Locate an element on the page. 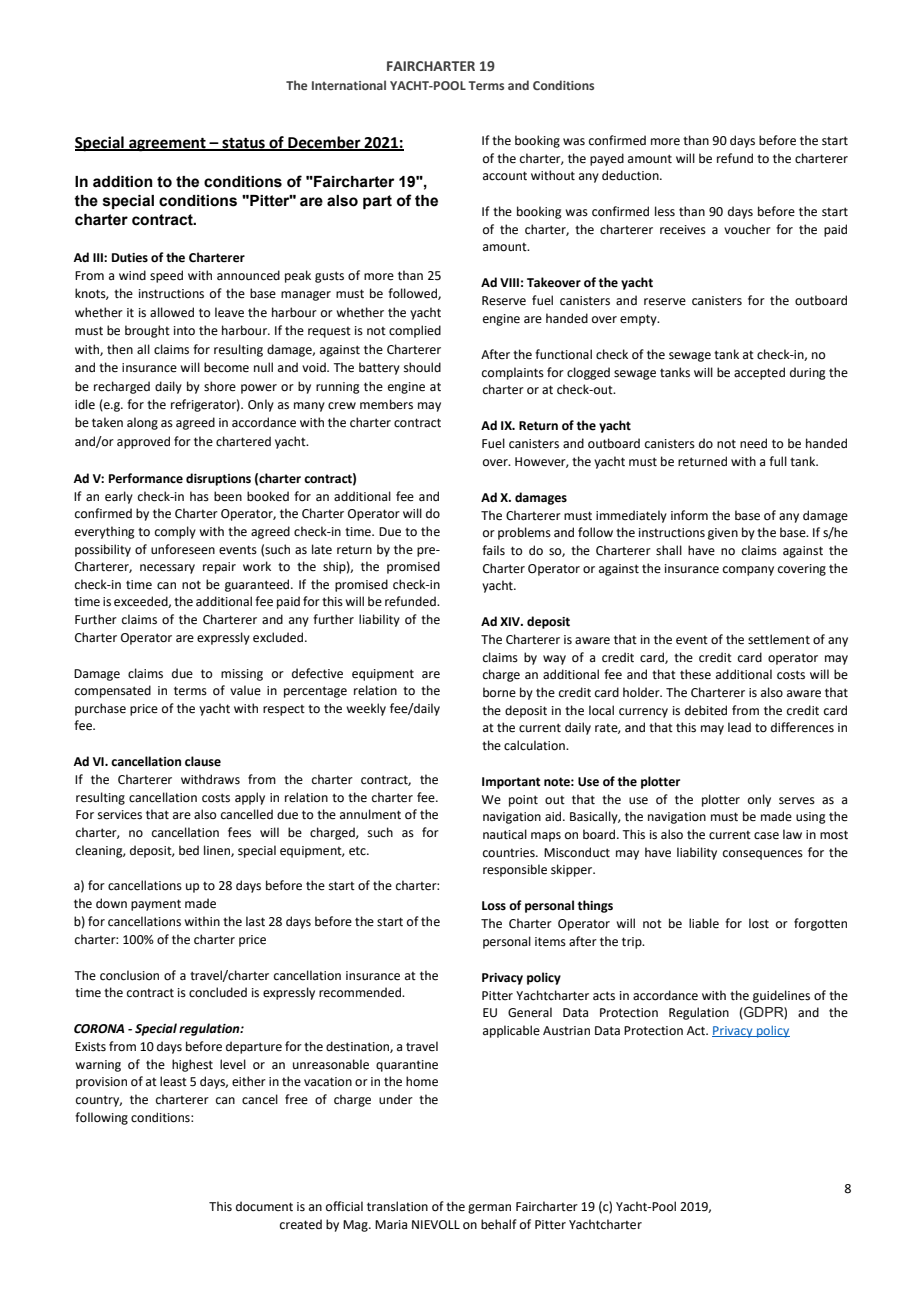 This document has width=924, height=1308. lost is located at coordinates (759, 923).
